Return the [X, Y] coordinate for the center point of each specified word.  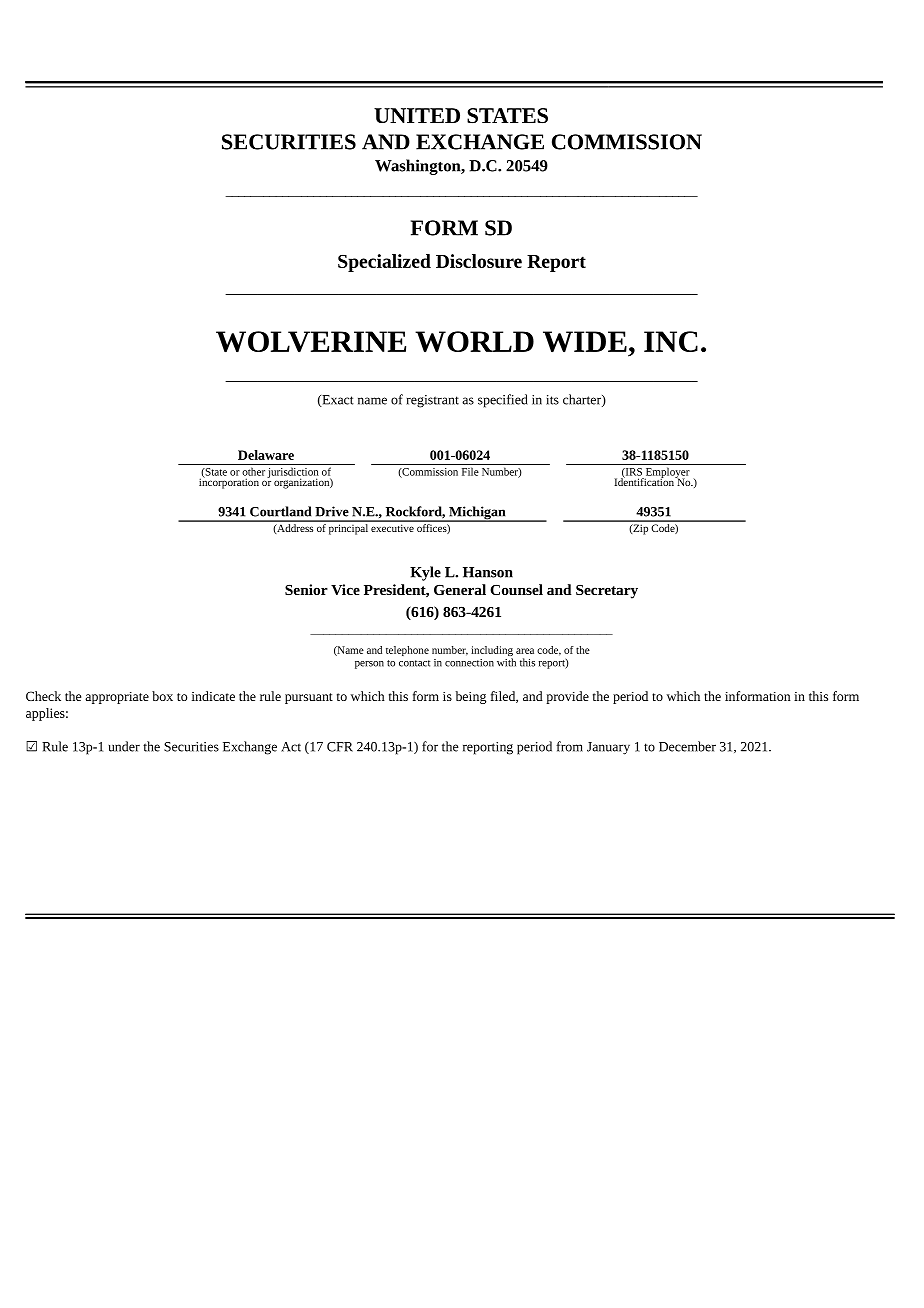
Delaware [266, 455]
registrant [433, 401]
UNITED [417, 115]
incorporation [229, 482]
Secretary [607, 592]
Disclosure [479, 261]
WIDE [585, 342]
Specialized [384, 263]
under [124, 746]
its [552, 400]
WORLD [474, 342]
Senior [306, 589]
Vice [345, 589]
